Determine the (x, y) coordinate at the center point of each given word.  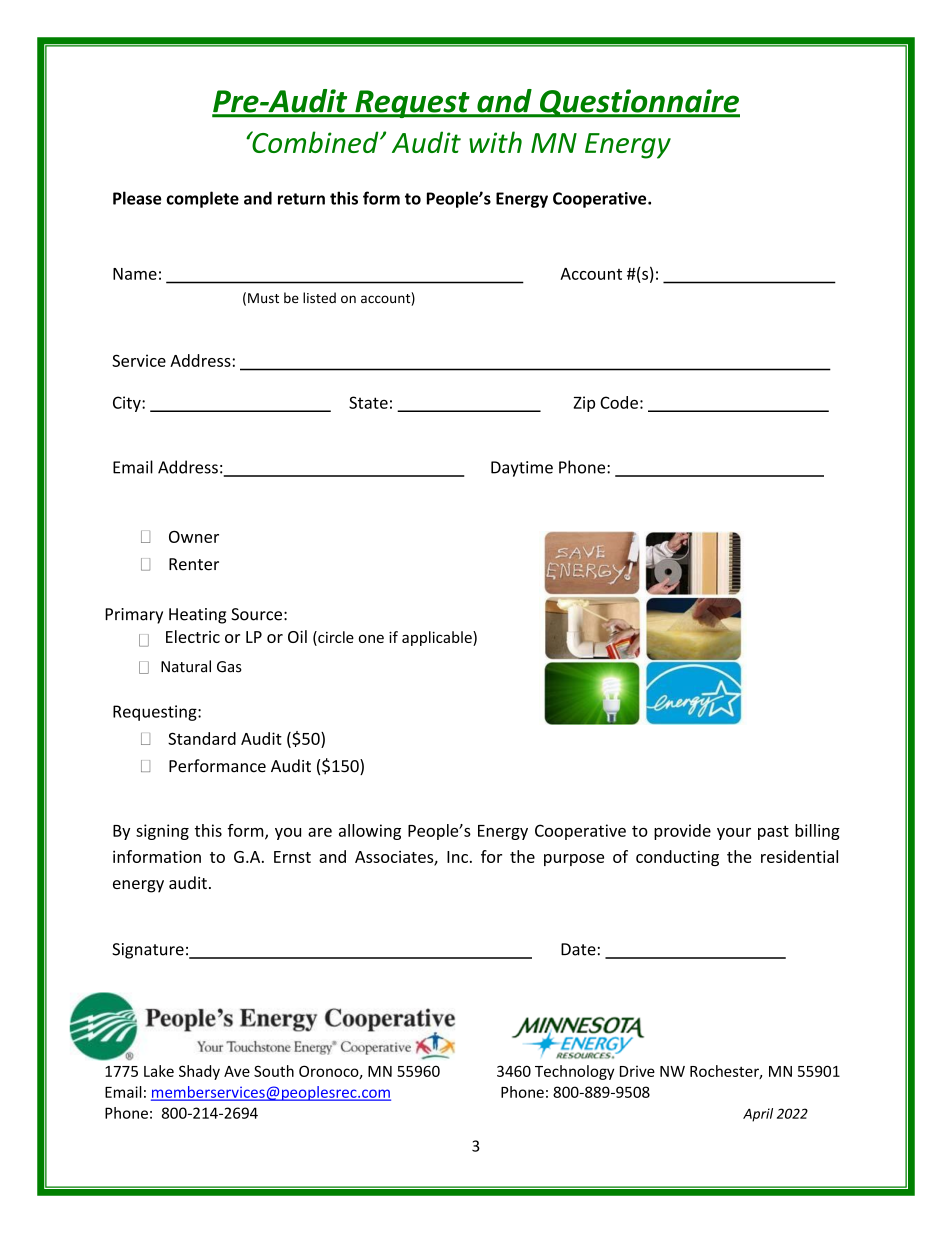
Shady (199, 1072)
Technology (575, 1072)
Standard (202, 738)
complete (202, 199)
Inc (457, 857)
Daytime (522, 469)
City (128, 404)
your (734, 834)
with (495, 142)
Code (619, 402)
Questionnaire (639, 103)
